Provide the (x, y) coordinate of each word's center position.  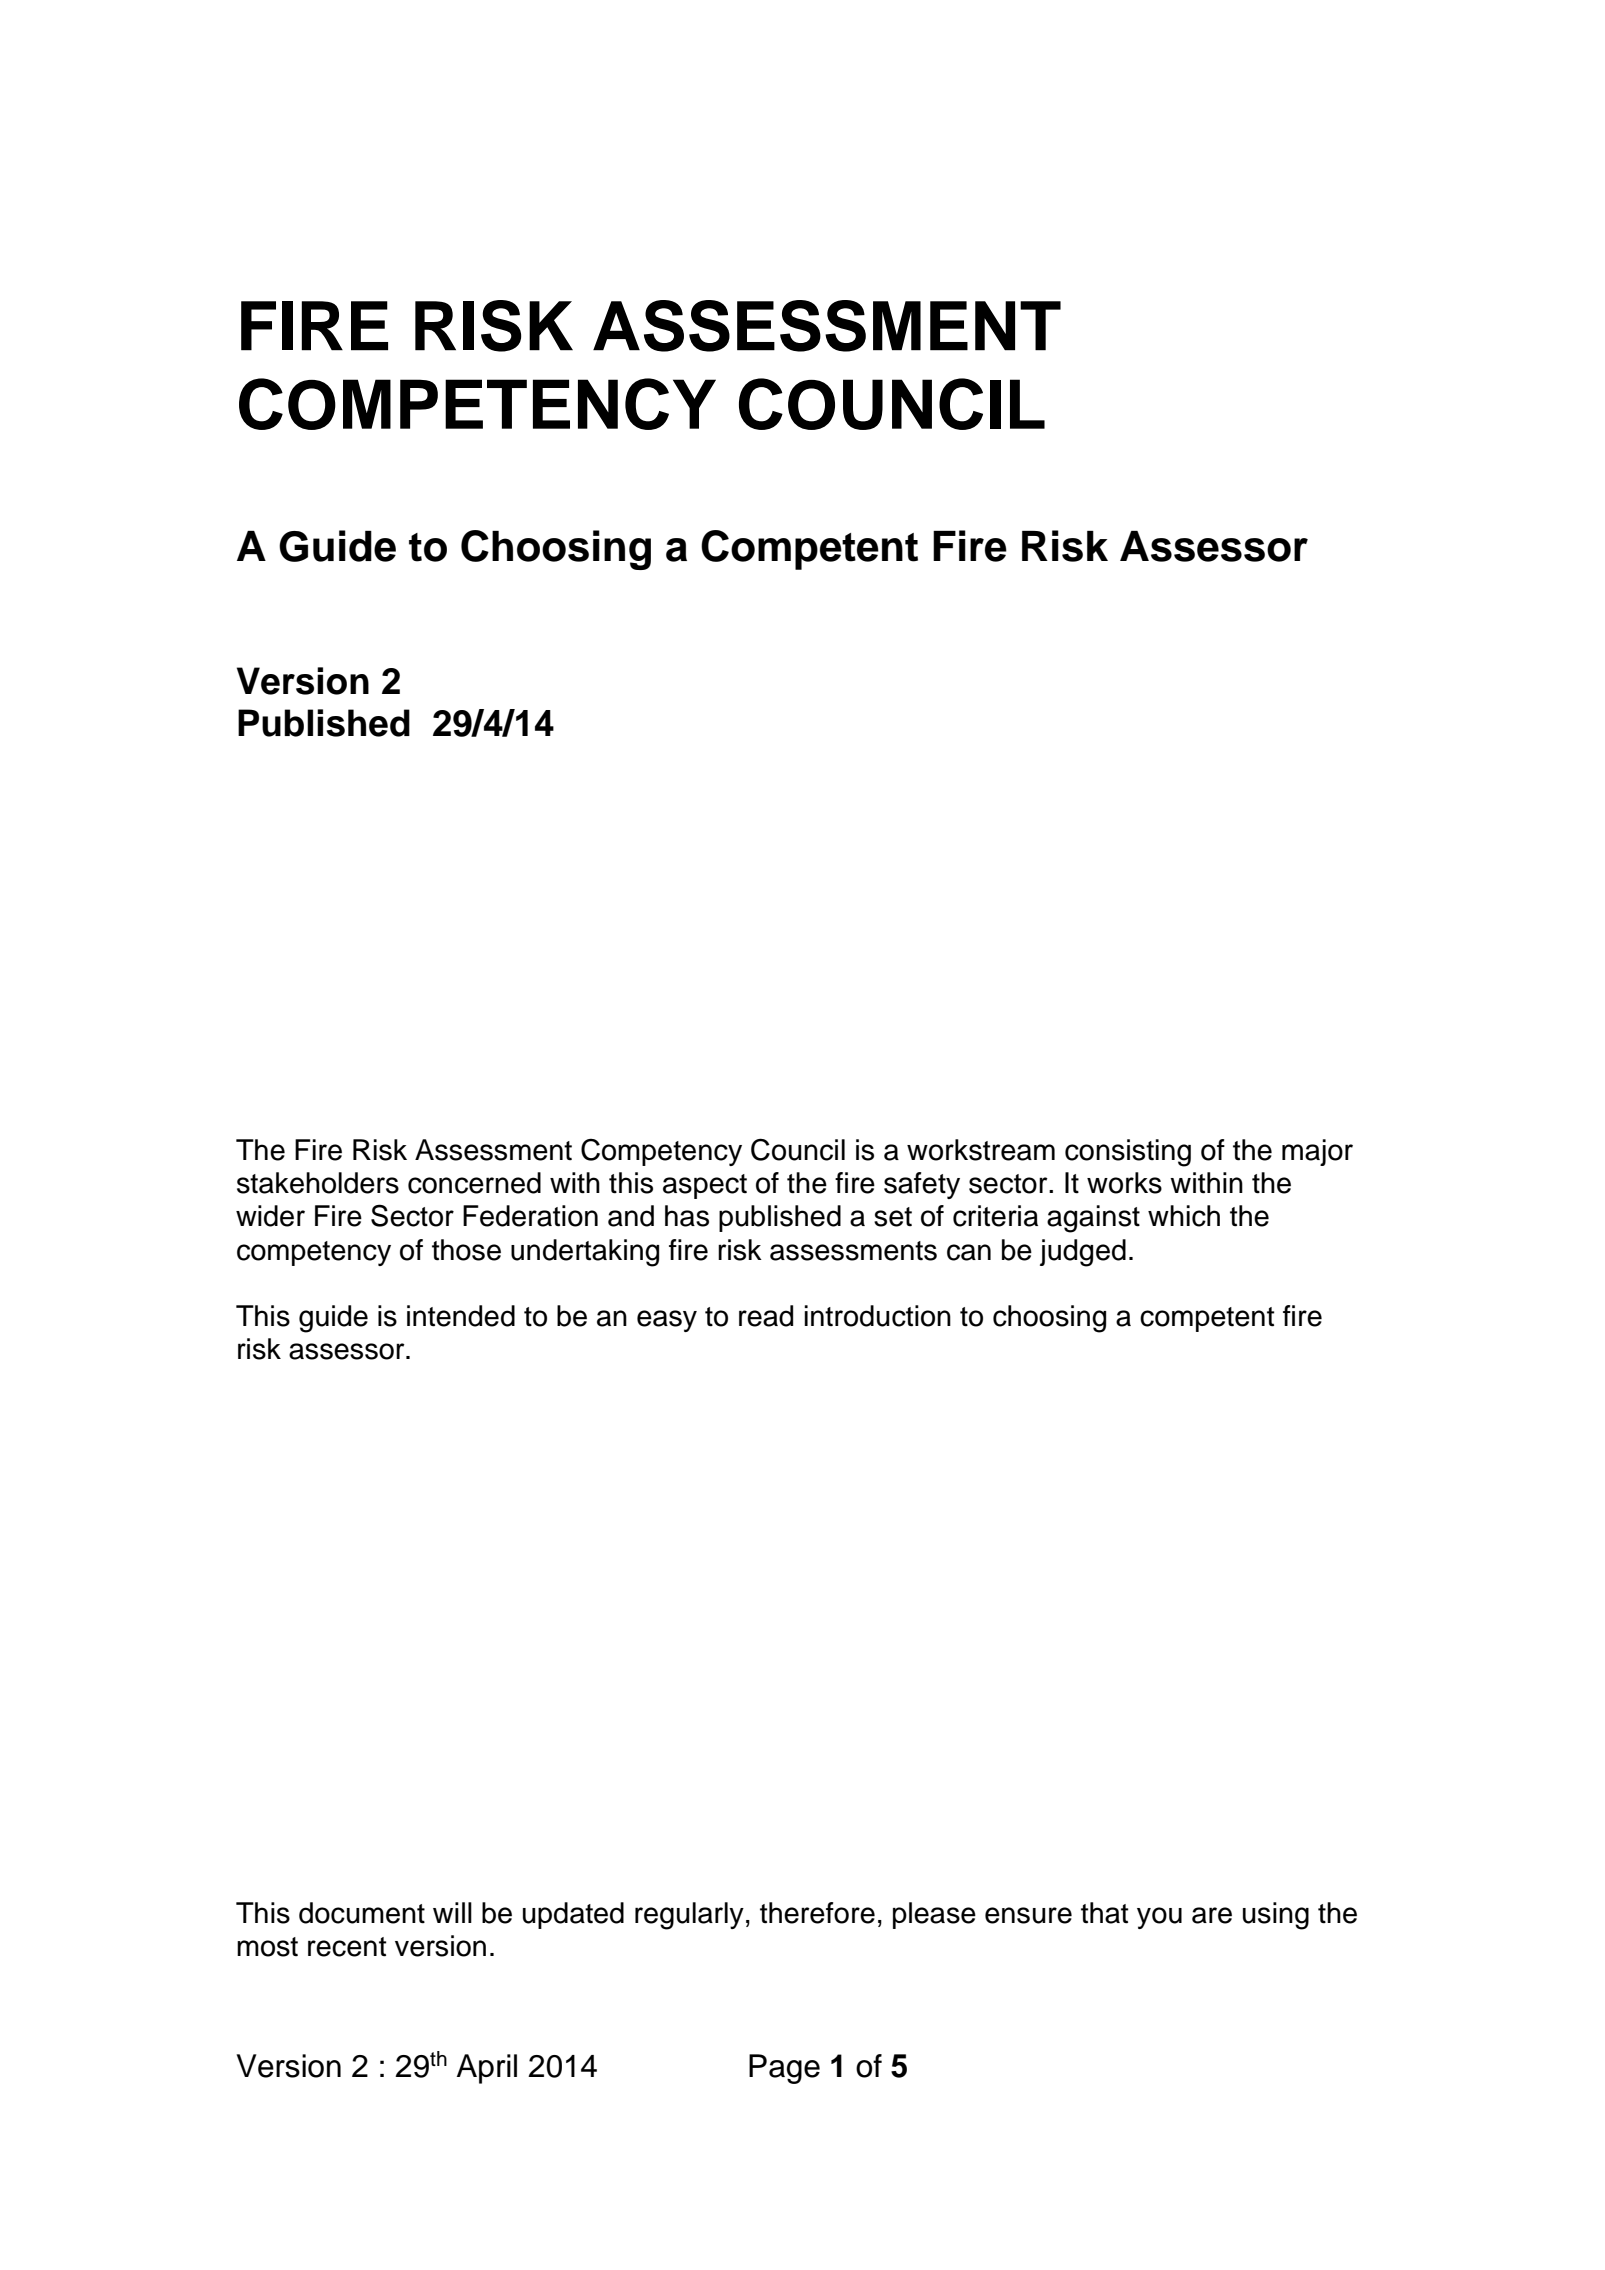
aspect (705, 1186)
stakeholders (318, 1183)
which (1184, 1216)
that (1105, 1913)
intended (461, 1316)
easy (667, 1321)
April (487, 2069)
